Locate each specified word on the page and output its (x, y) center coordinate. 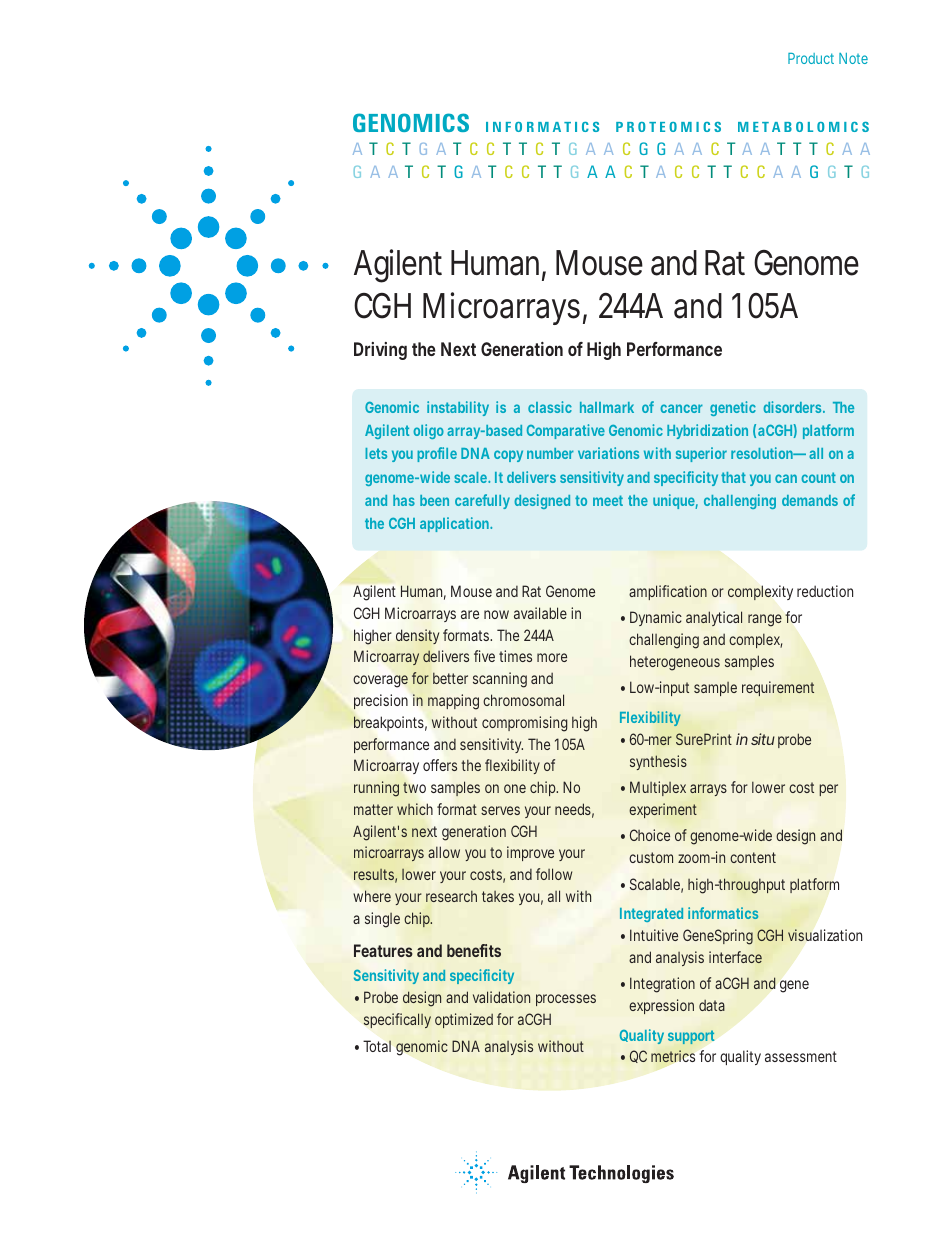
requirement (778, 688)
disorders (794, 407)
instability (458, 408)
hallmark (607, 407)
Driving (380, 351)
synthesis (658, 762)
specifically (397, 1020)
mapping (453, 702)
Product (811, 58)
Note (853, 58)
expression (661, 1006)
